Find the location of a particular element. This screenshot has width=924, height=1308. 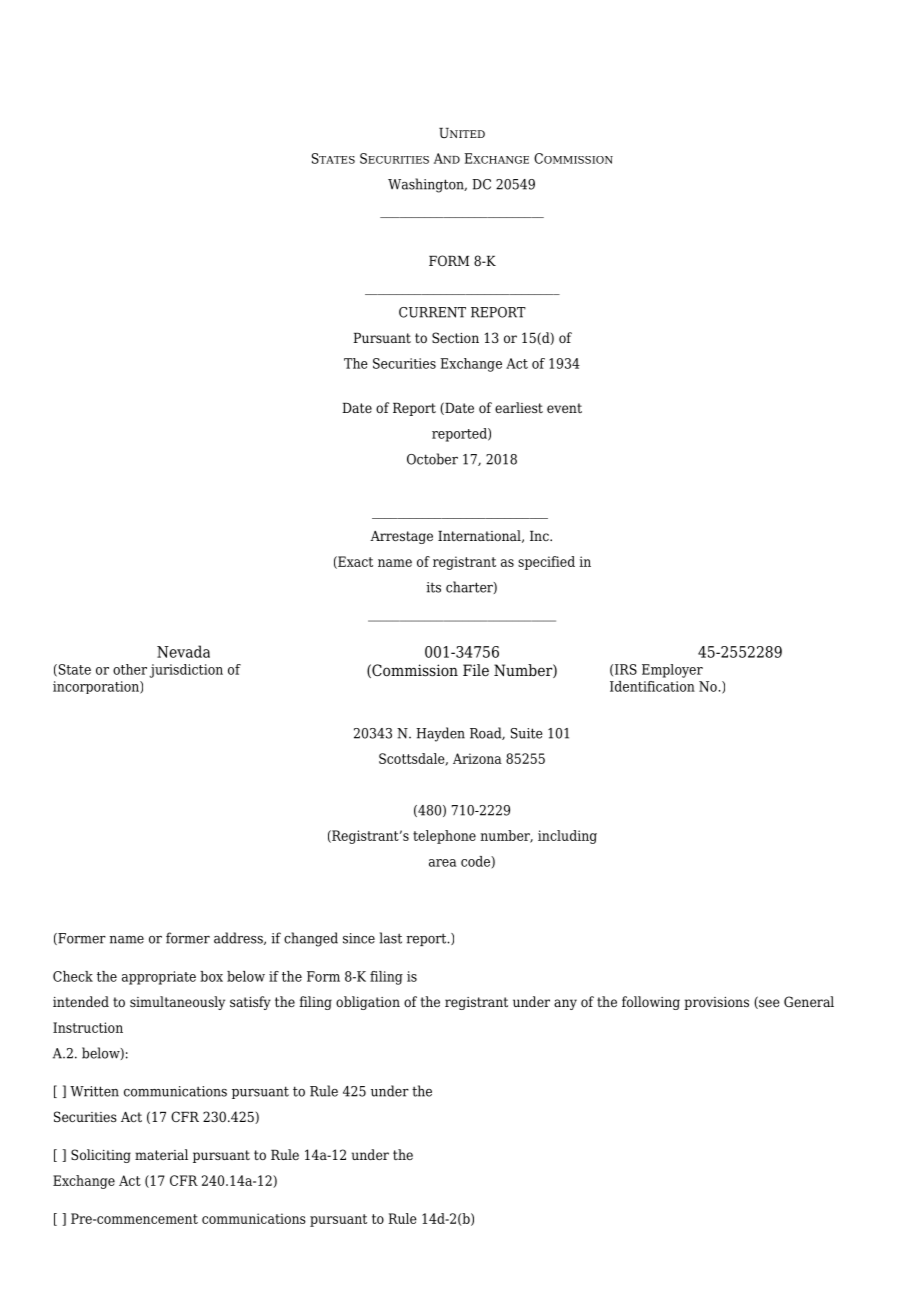

material is located at coordinates (161, 1154).
